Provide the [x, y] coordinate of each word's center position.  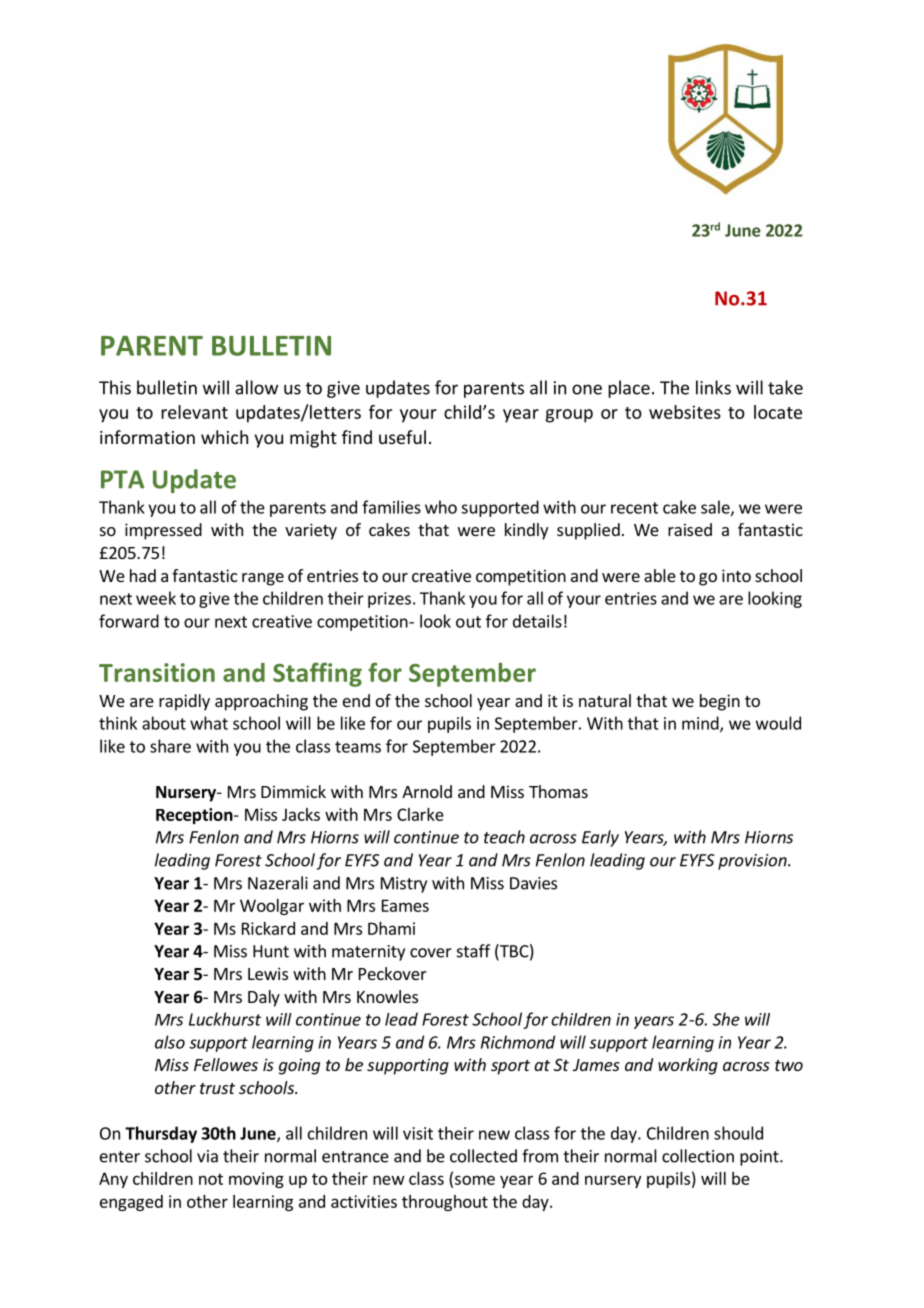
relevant [194, 412]
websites [685, 412]
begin [720, 702]
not [211, 1179]
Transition [157, 672]
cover [431, 953]
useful [402, 437]
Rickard [268, 928]
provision [753, 862]
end [356, 700]
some [475, 1180]
